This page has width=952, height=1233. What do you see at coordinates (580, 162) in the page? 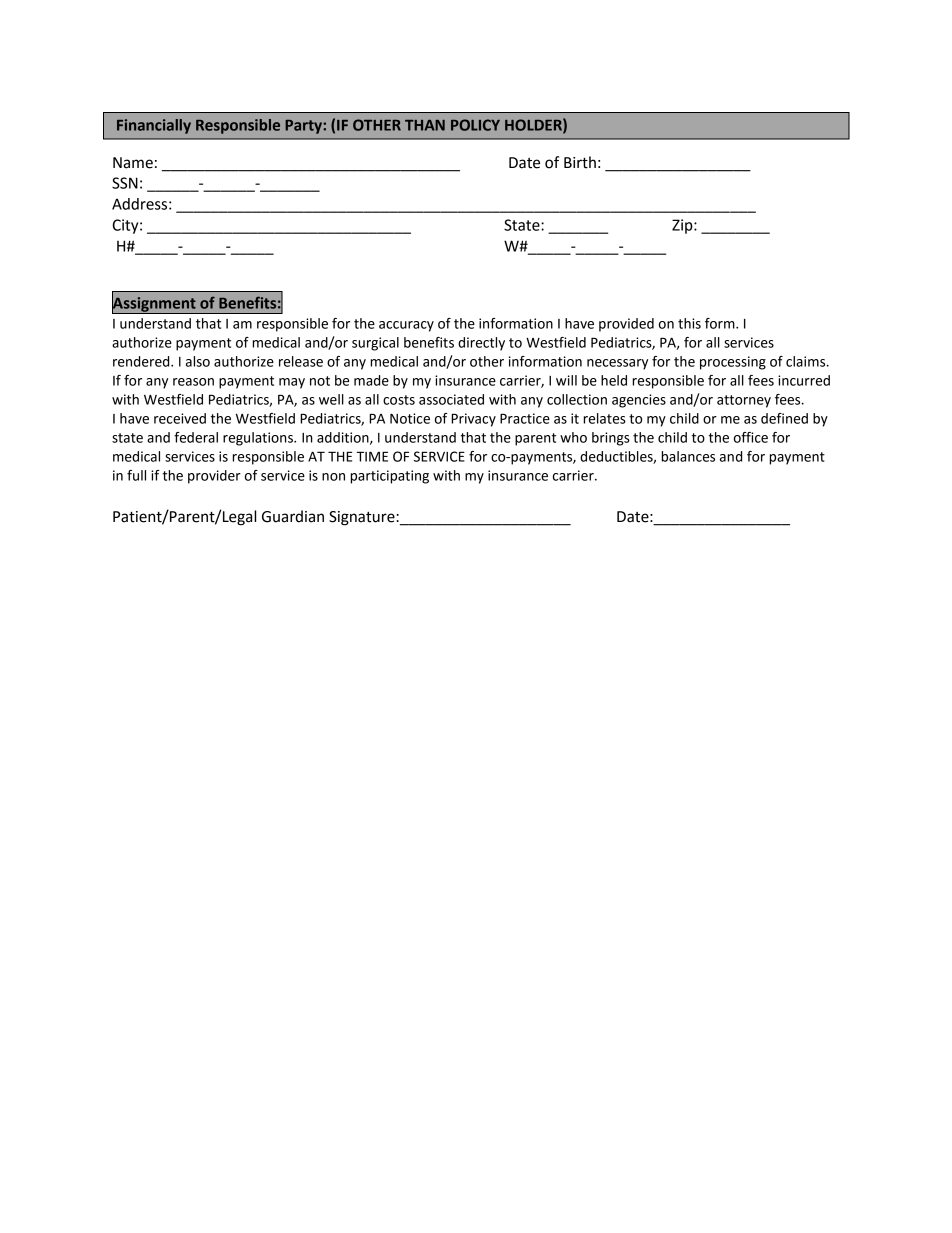
I see `Birth` at bounding box center [580, 162].
